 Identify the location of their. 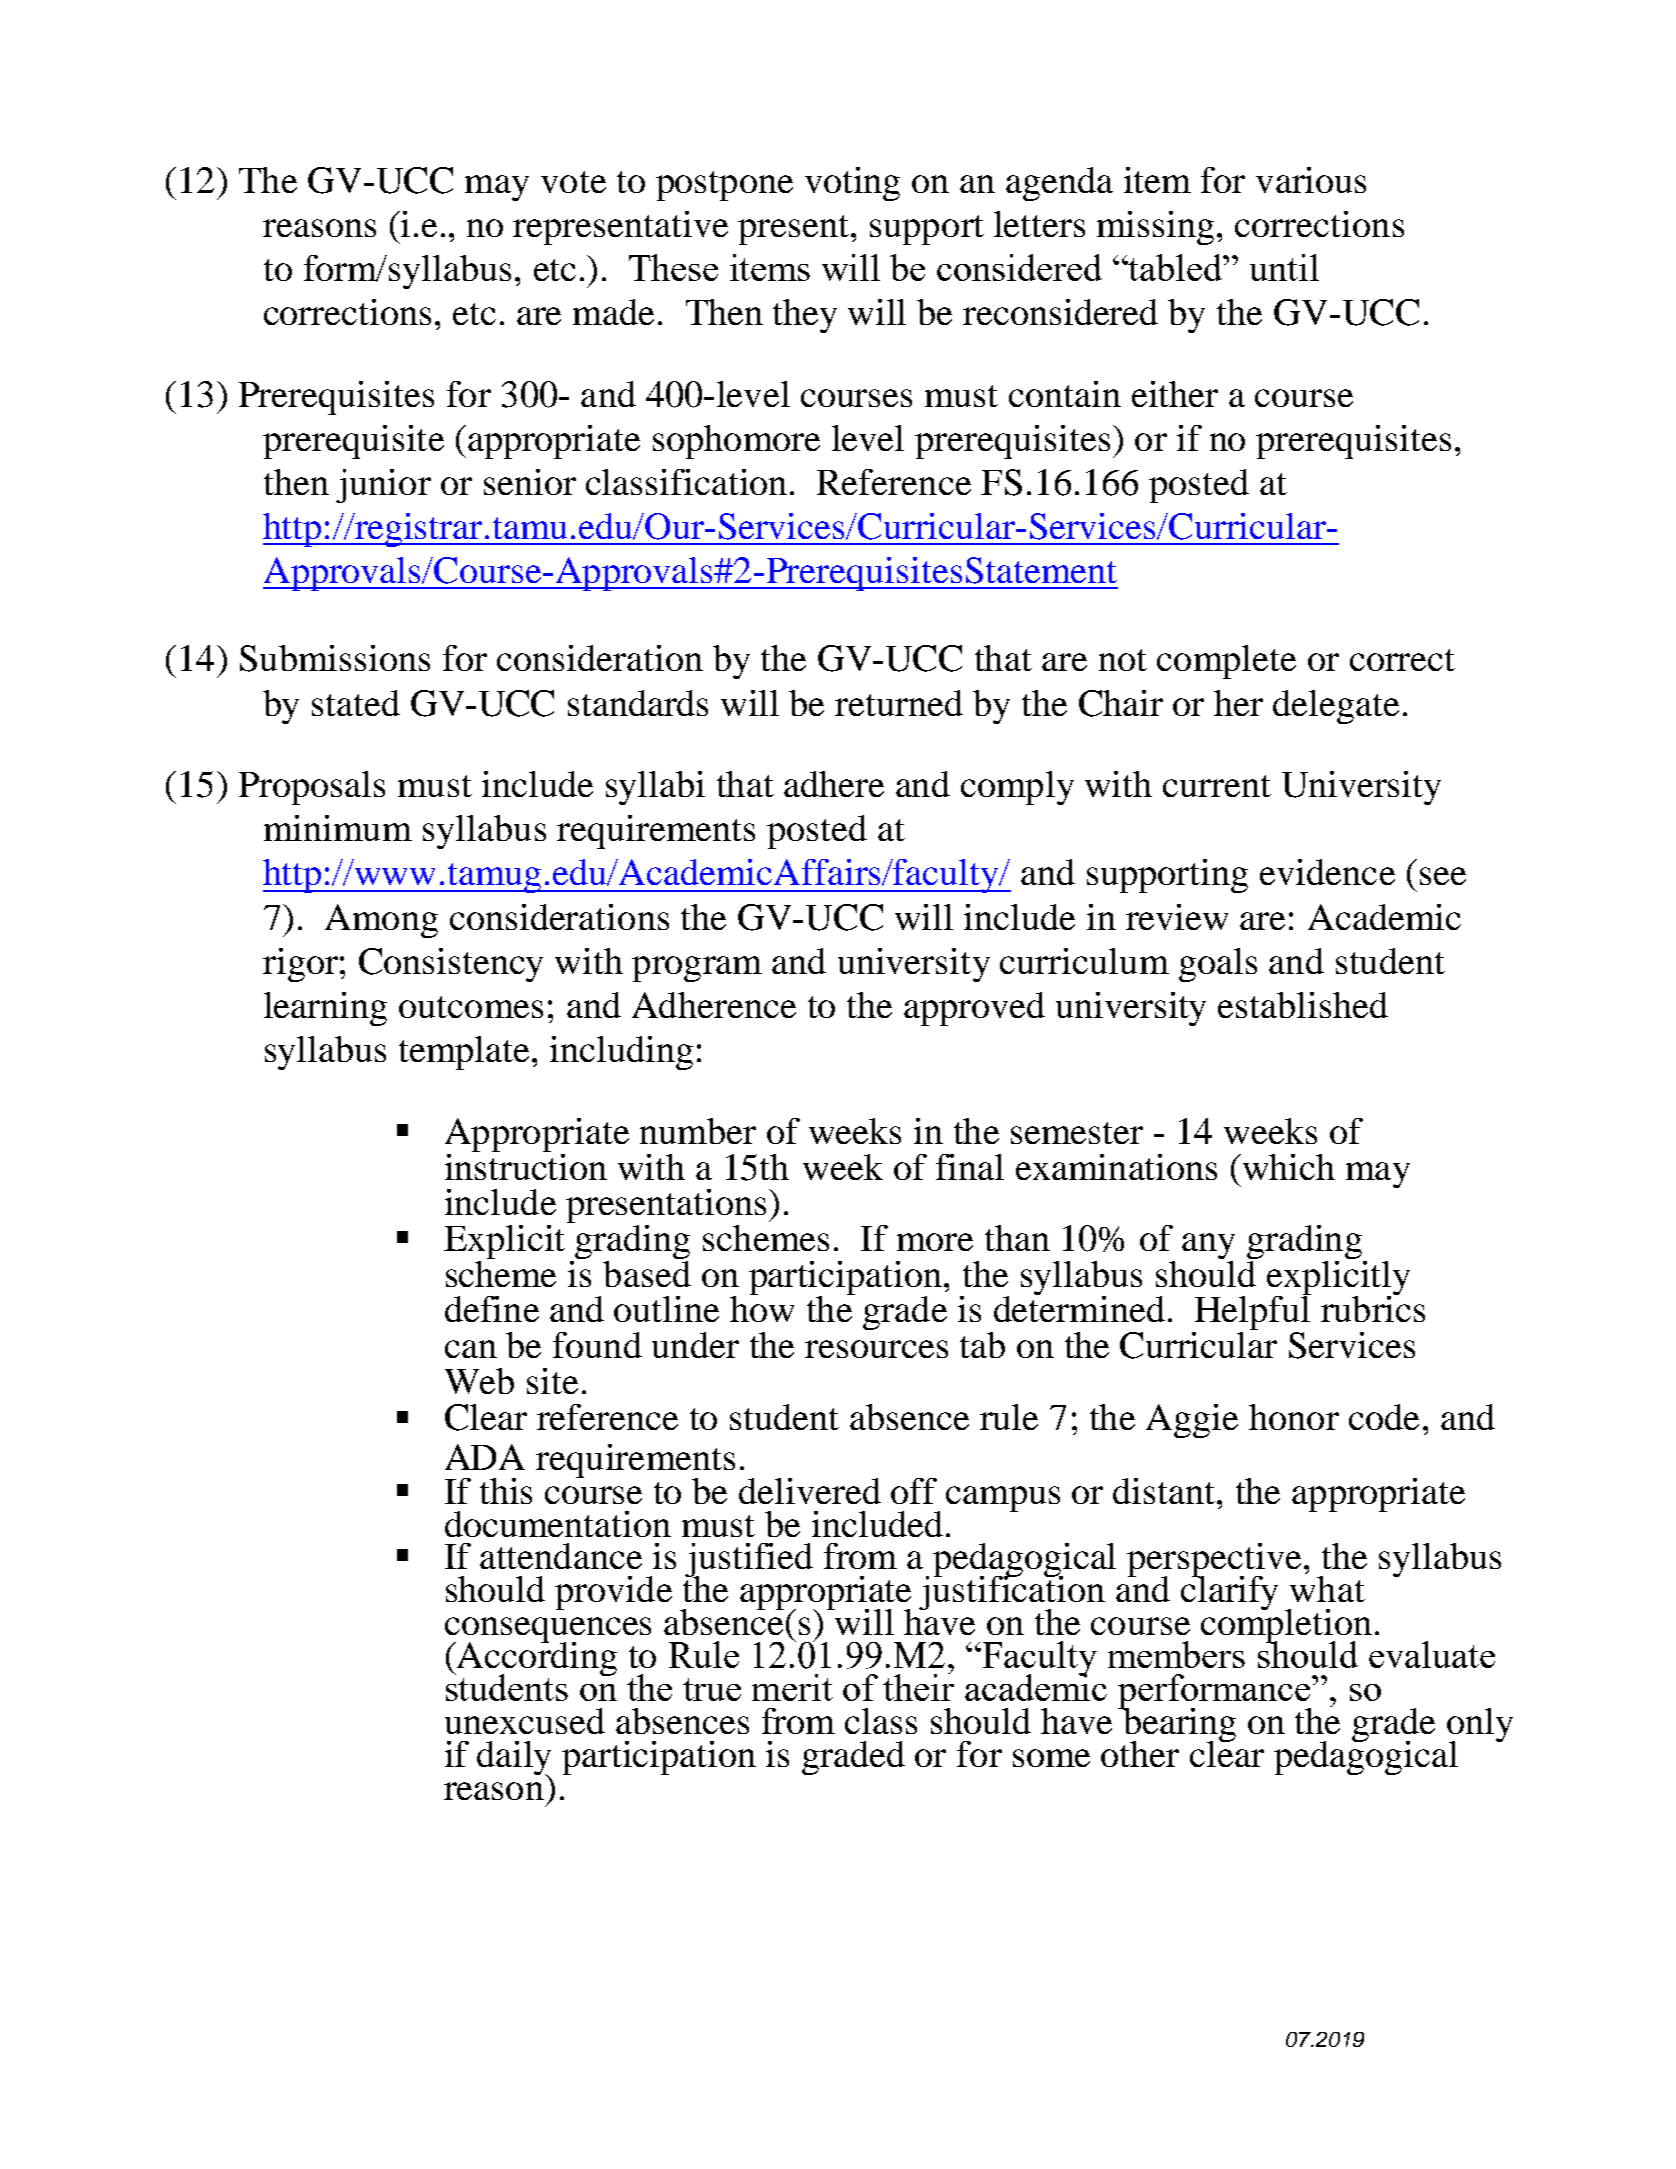
(918, 1686).
